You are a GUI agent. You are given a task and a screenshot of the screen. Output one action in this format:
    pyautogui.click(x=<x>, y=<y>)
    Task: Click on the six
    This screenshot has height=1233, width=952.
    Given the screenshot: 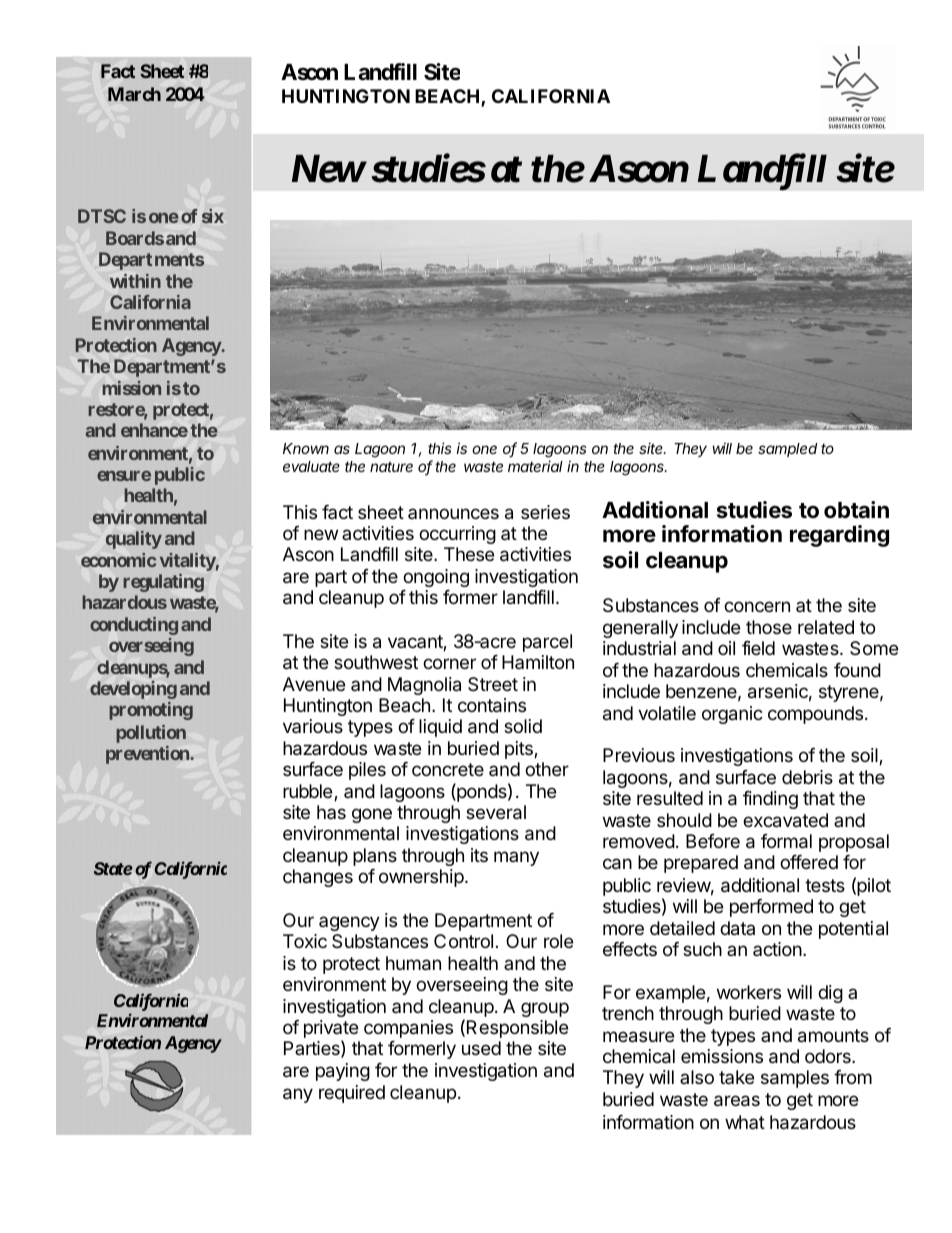 What is the action you would take?
    pyautogui.click(x=213, y=216)
